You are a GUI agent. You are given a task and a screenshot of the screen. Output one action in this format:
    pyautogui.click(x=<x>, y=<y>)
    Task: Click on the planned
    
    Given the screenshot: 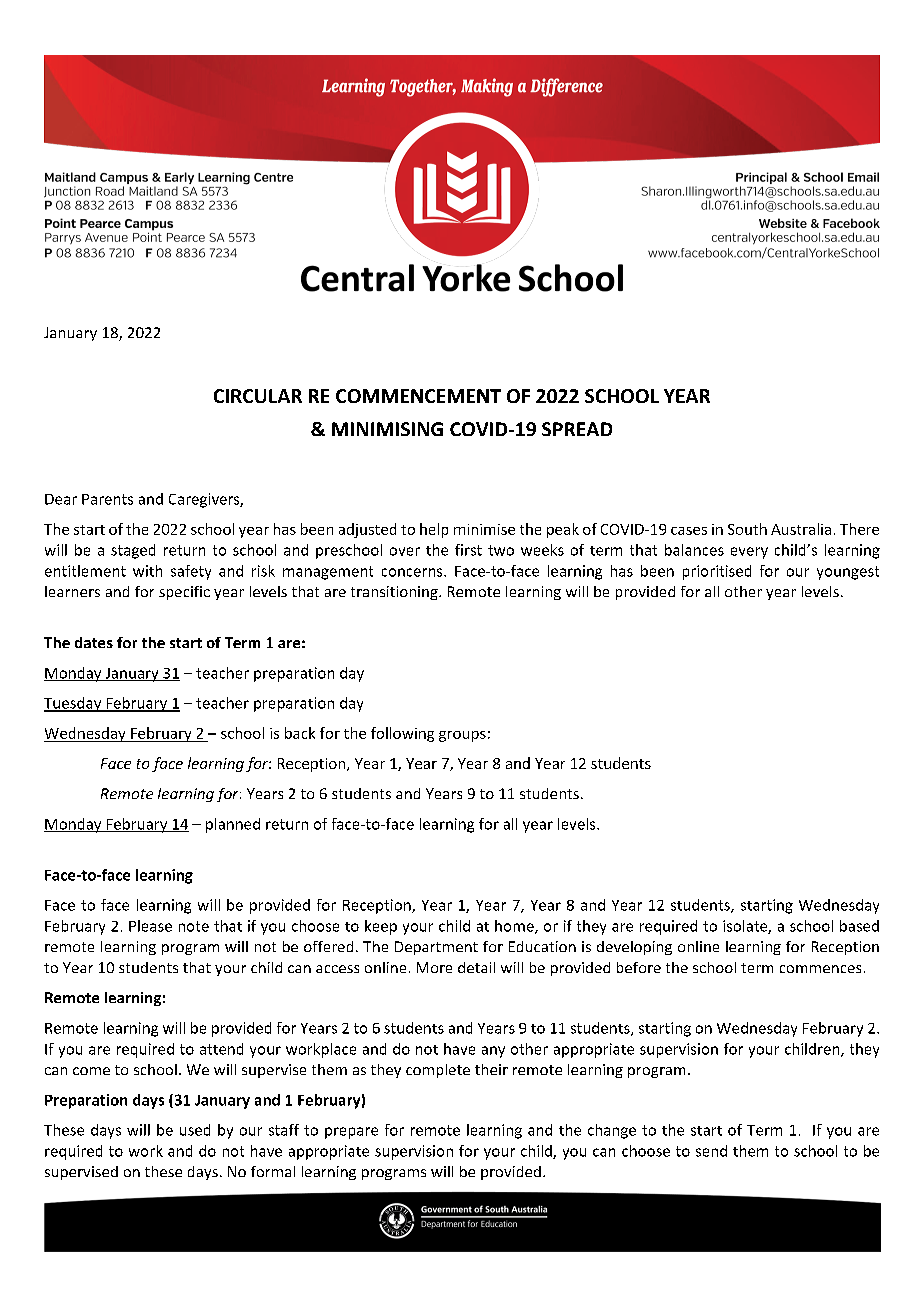 What is the action you would take?
    pyautogui.click(x=233, y=825)
